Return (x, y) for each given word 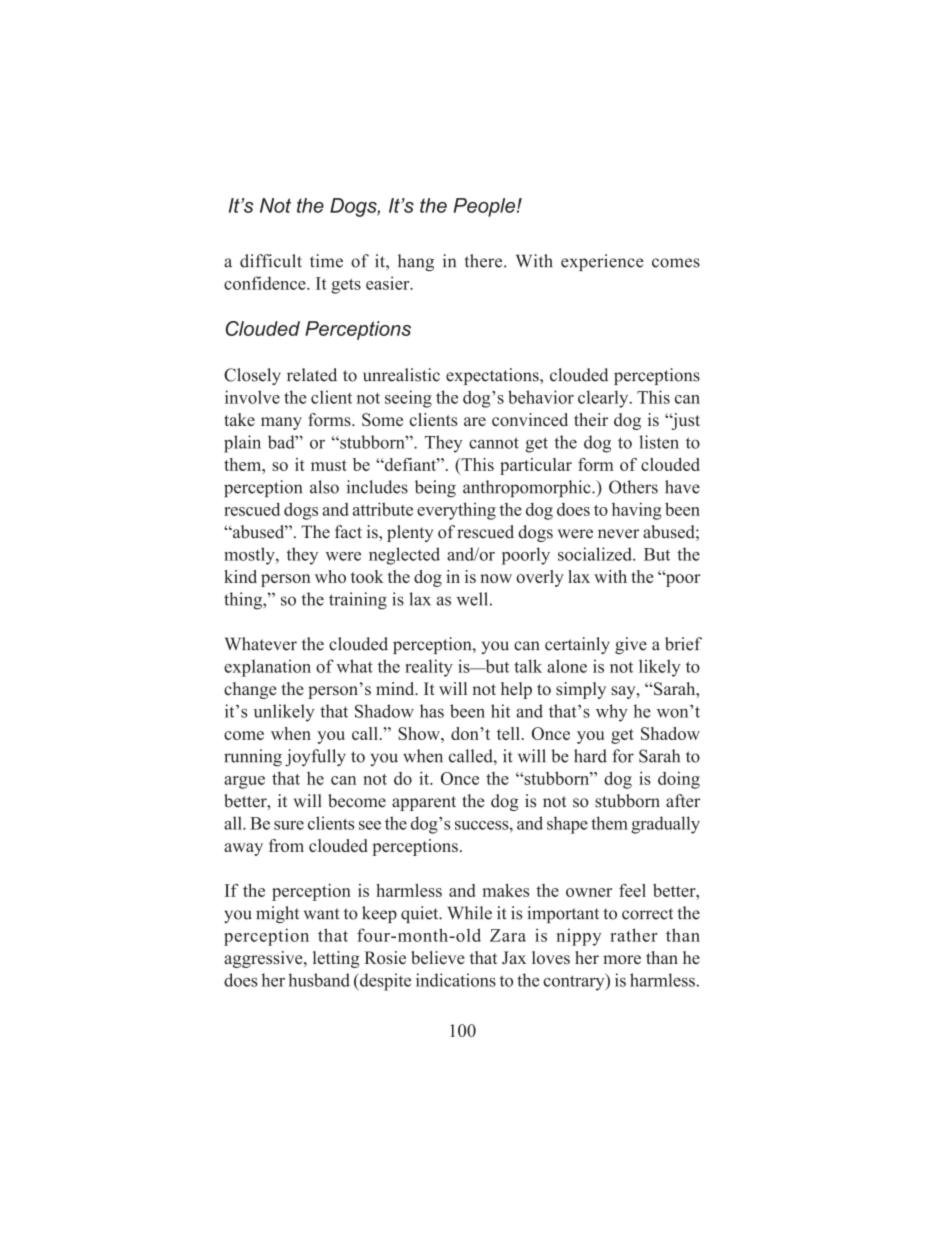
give (631, 645)
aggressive (264, 959)
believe (438, 958)
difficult (271, 261)
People (486, 207)
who (330, 576)
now (496, 578)
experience (602, 262)
